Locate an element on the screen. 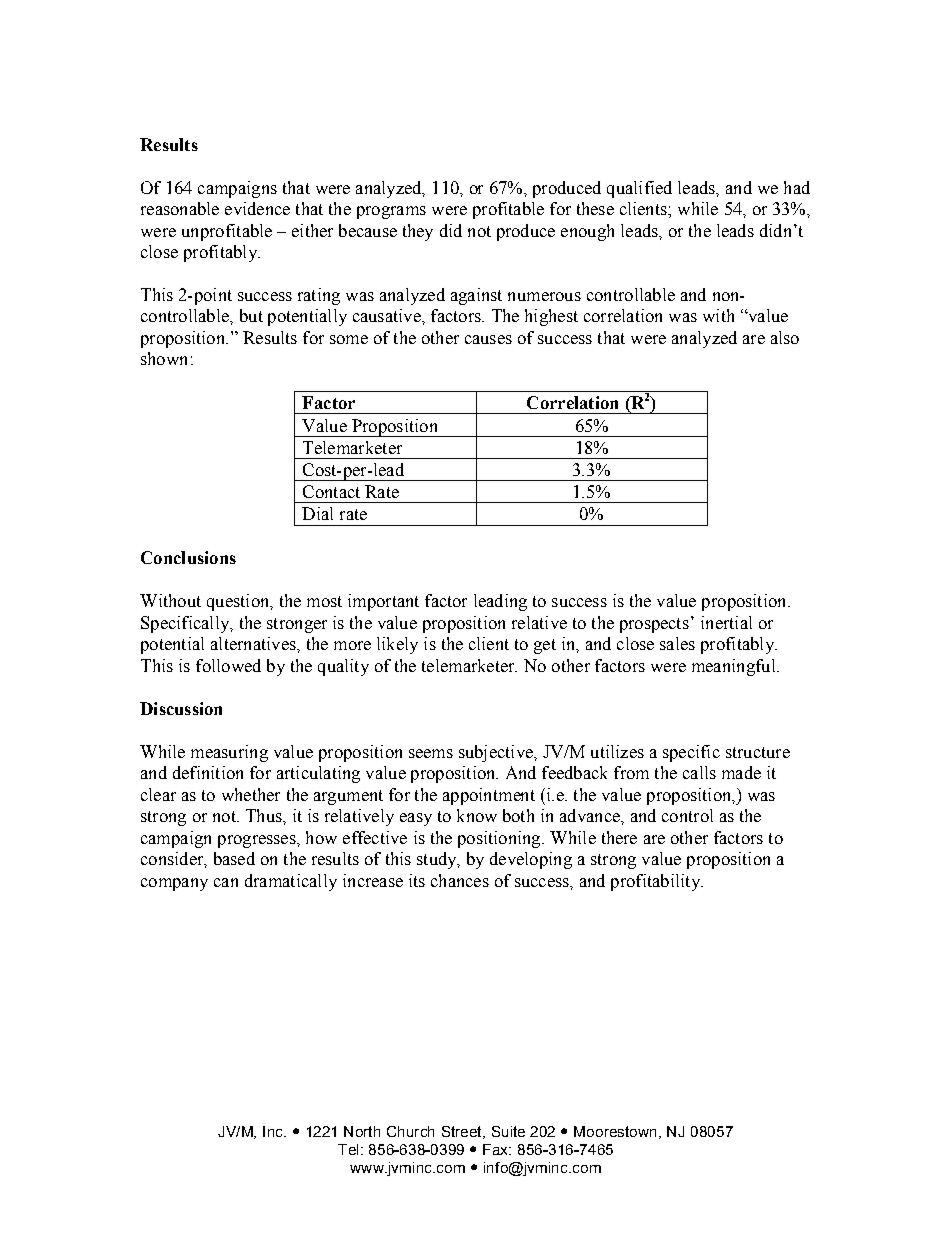 This screenshot has height=1233, width=952. evidence is located at coordinates (257, 208).
